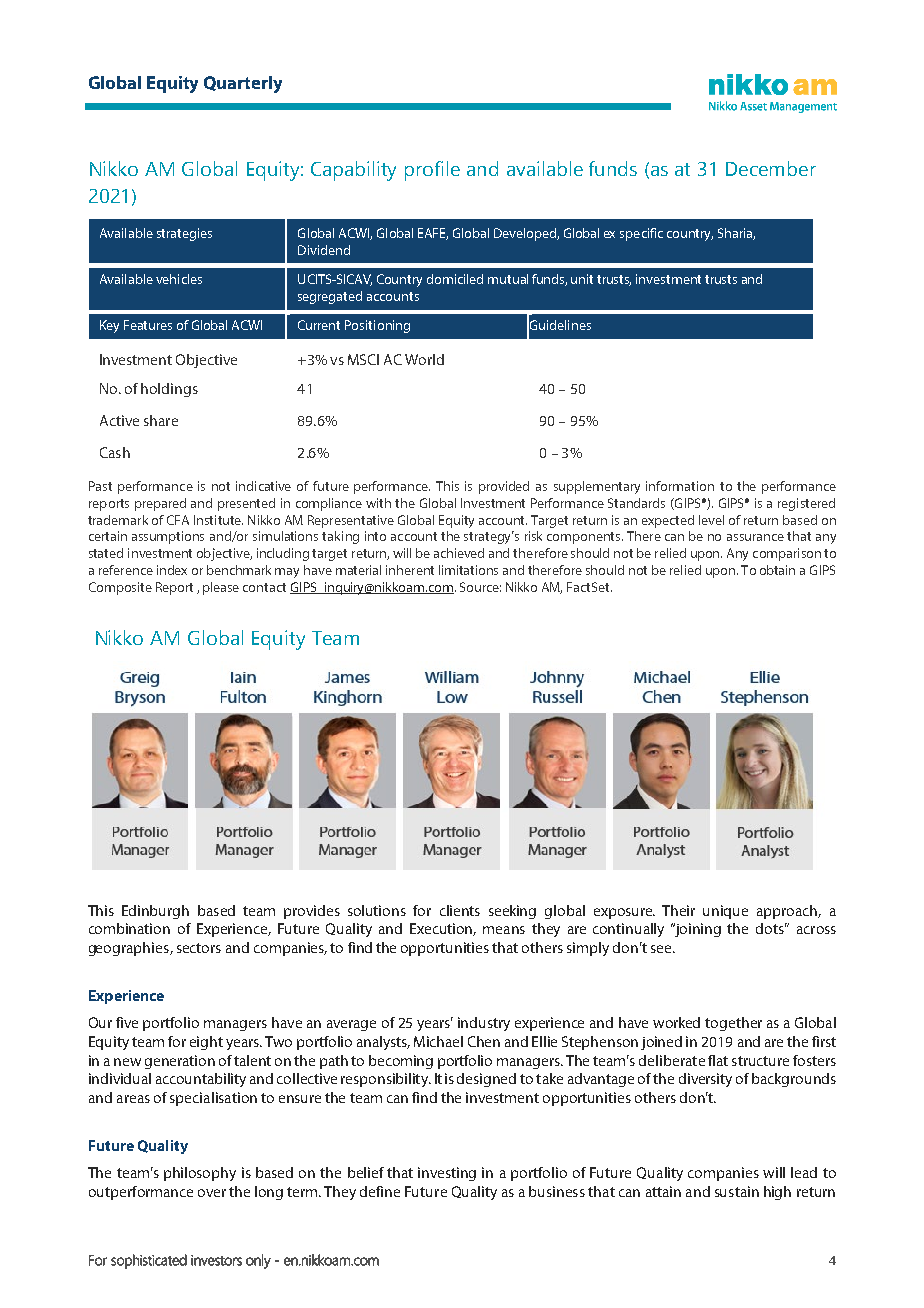 This screenshot has width=924, height=1308. I want to click on Features, so click(148, 325).
